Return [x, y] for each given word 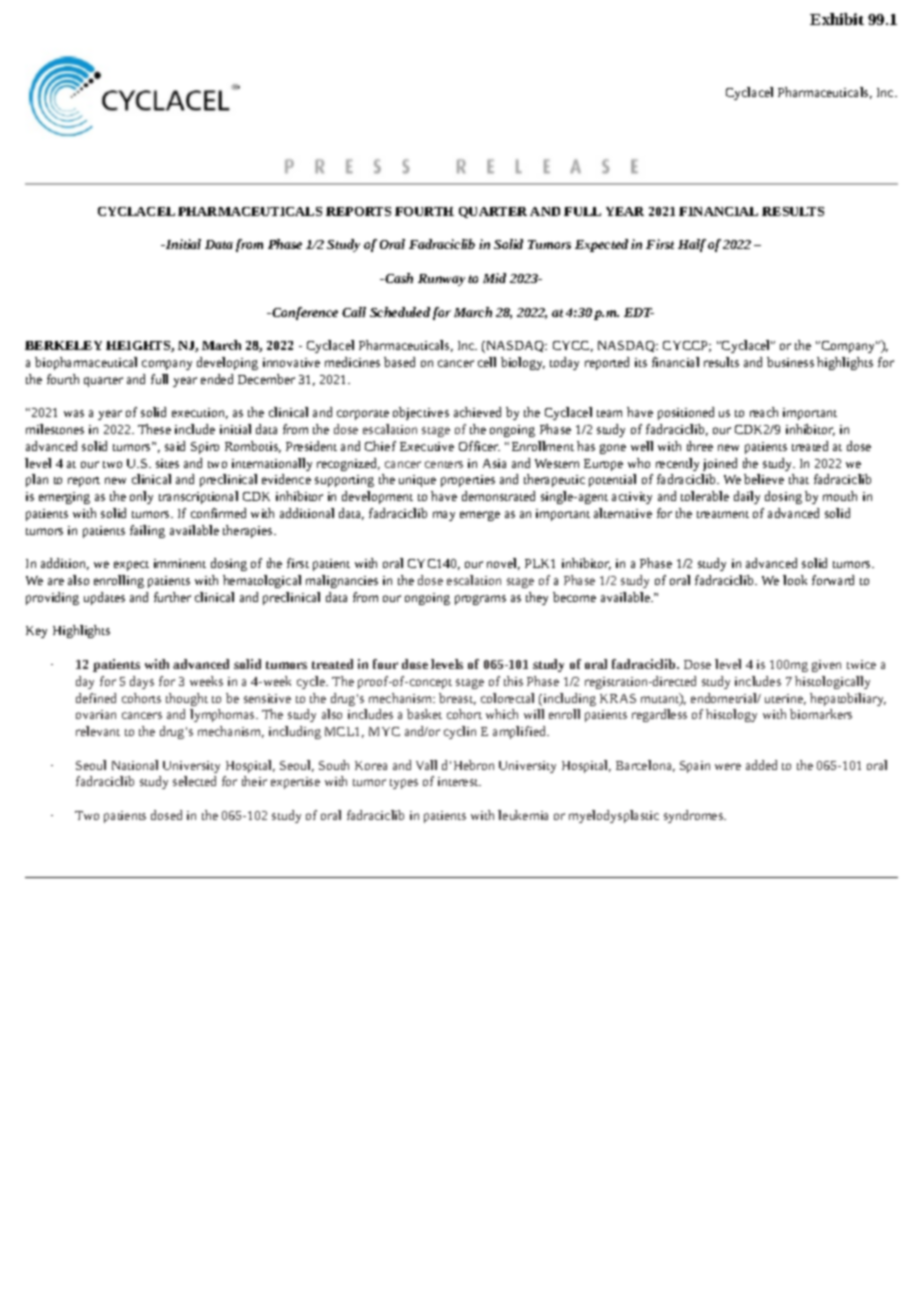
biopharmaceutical [86, 363]
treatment [723, 514]
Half [692, 245]
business [790, 362]
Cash [398, 278]
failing [147, 531]
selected [194, 781]
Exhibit [837, 19]
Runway [441, 280]
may [444, 516]
